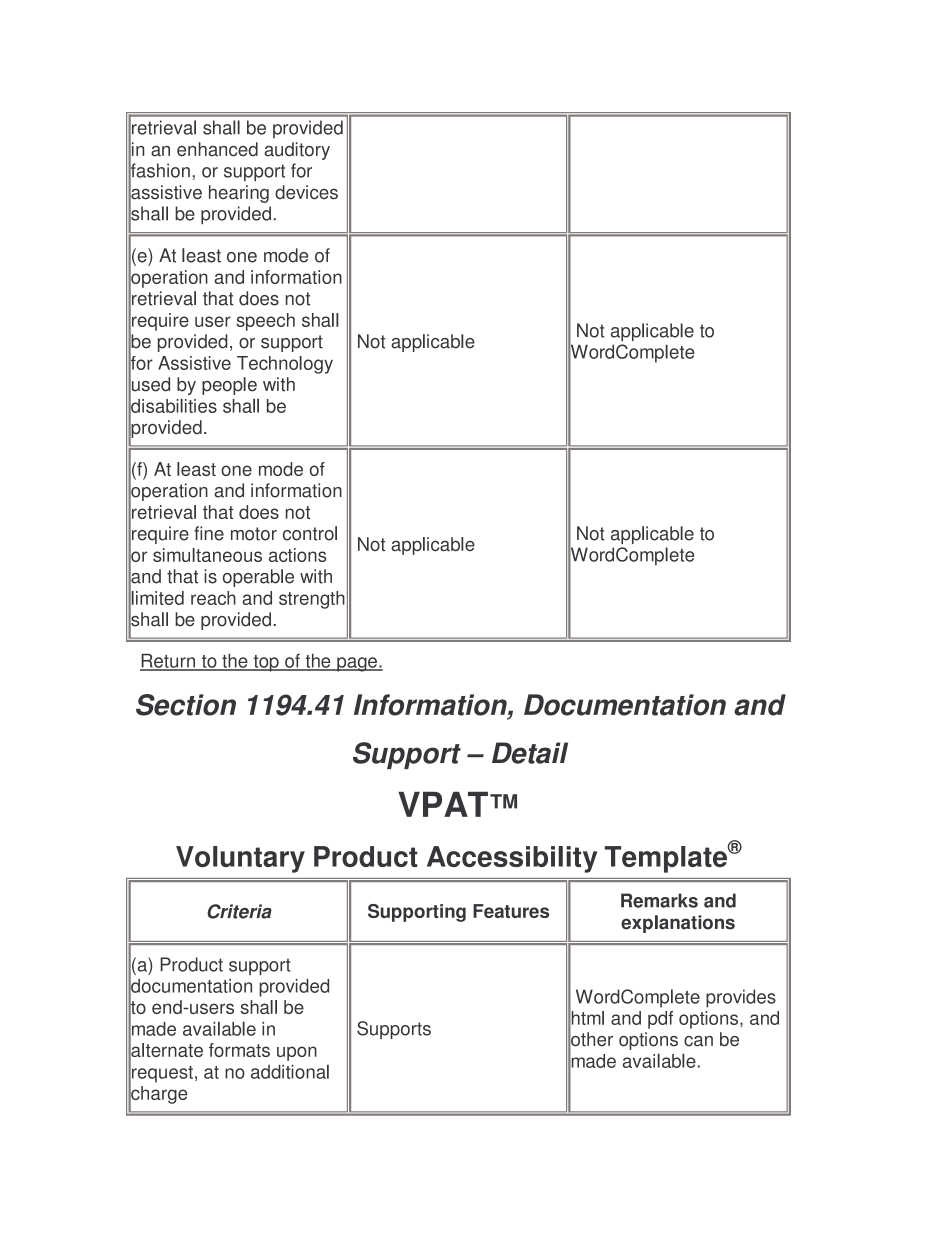 The width and height of the screenshot is (952, 1233). I want to click on devices, so click(306, 192).
